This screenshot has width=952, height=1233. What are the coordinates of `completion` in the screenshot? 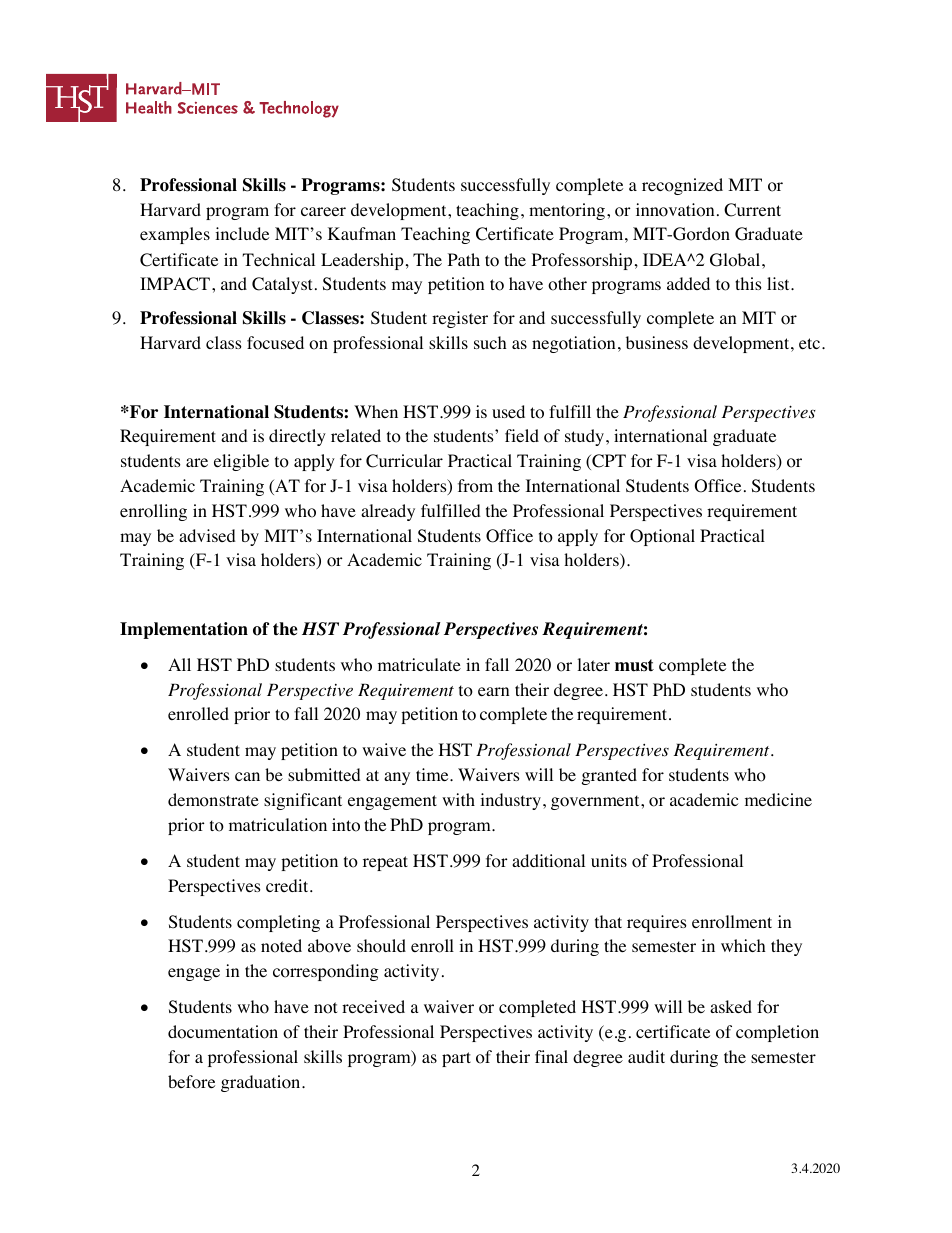 It's located at (777, 1033).
